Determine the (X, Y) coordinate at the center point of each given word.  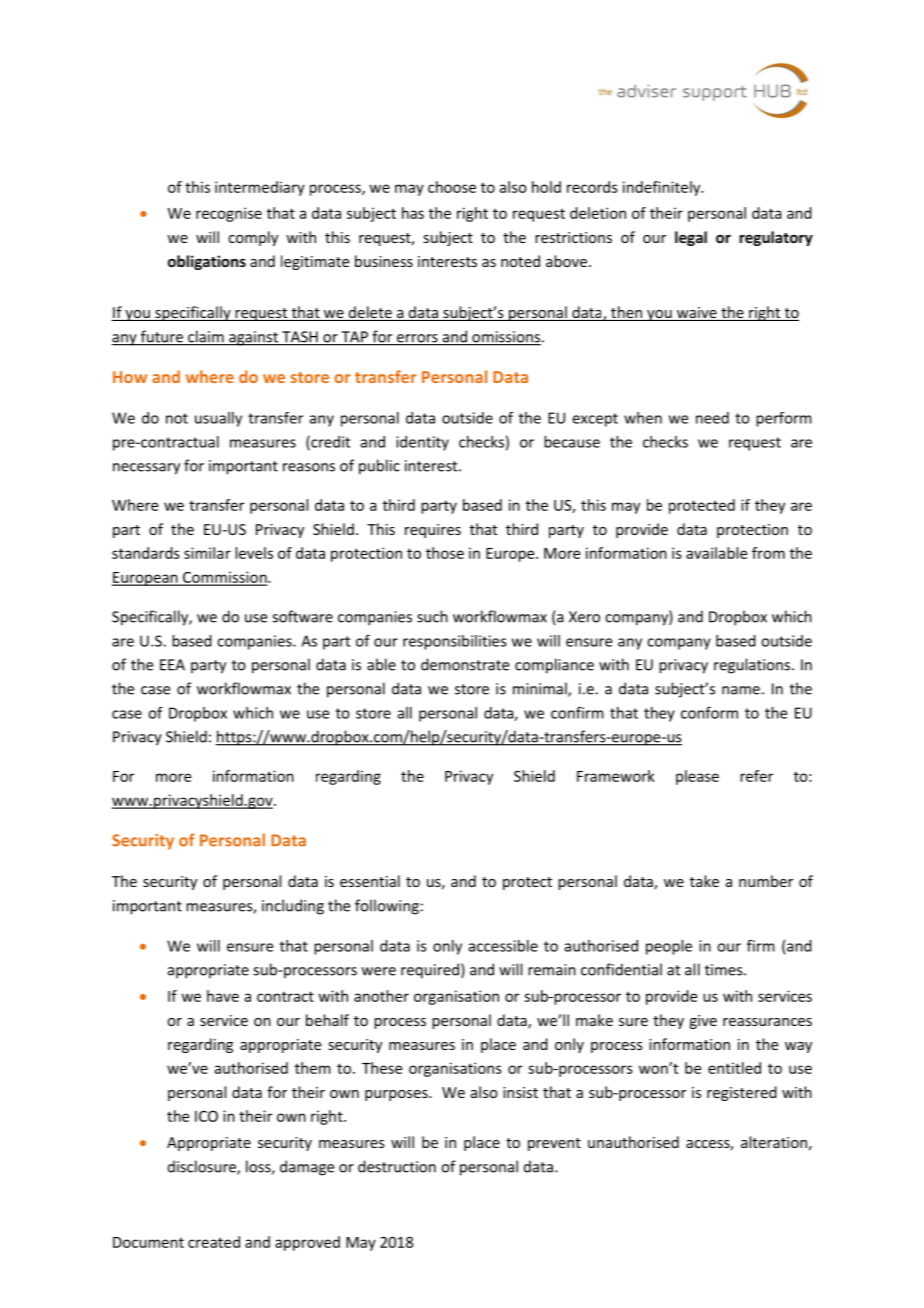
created (214, 1242)
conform (709, 712)
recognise (229, 214)
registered (742, 1093)
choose (452, 187)
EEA (172, 665)
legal (691, 238)
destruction (397, 1166)
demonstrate (465, 664)
